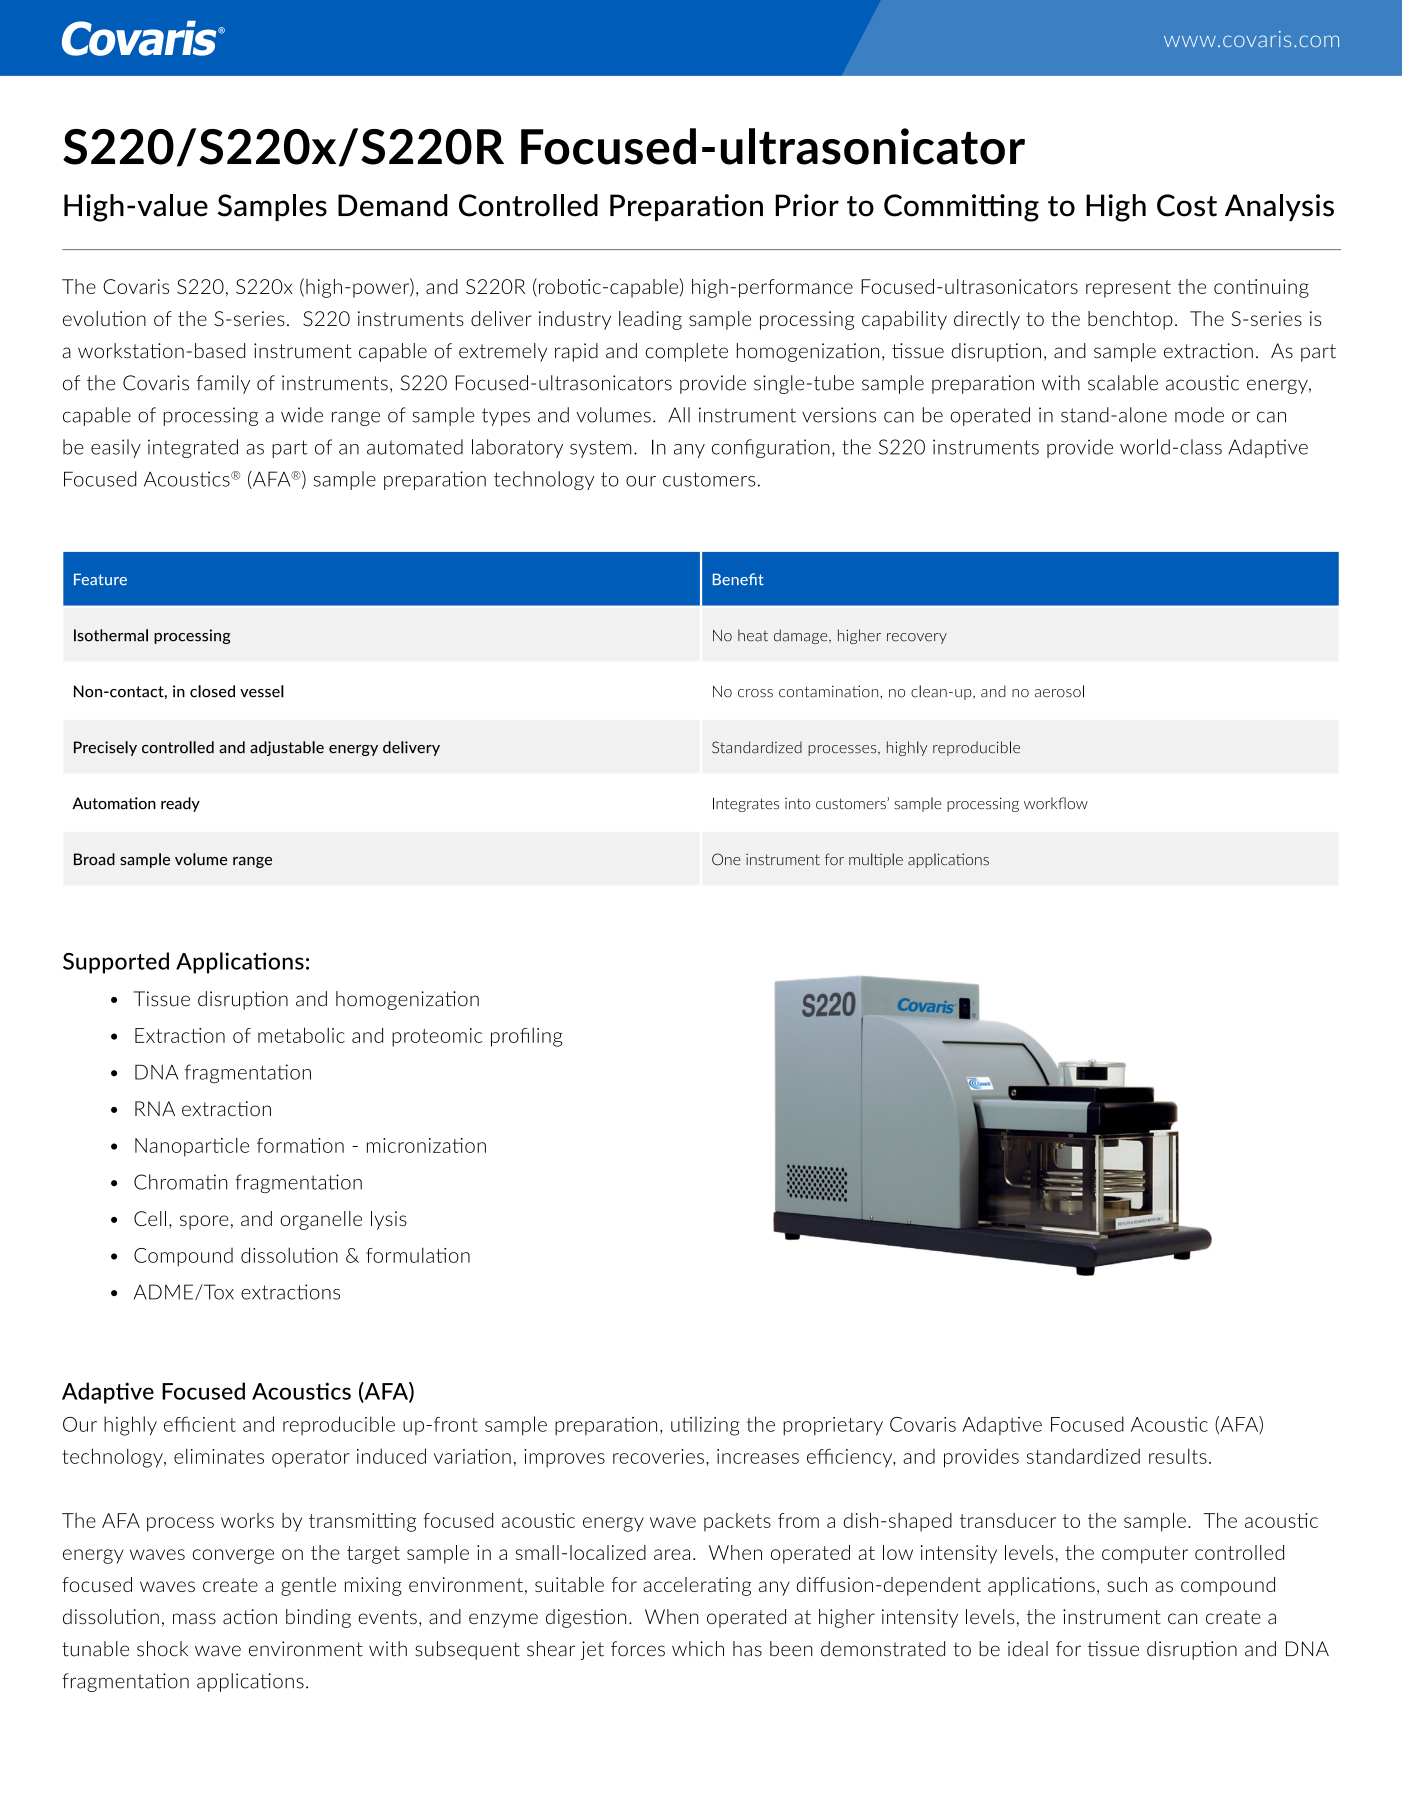 This image has width=1402, height=1814. Describe the element at coordinates (194, 1619) in the image. I see `mass` at that location.
